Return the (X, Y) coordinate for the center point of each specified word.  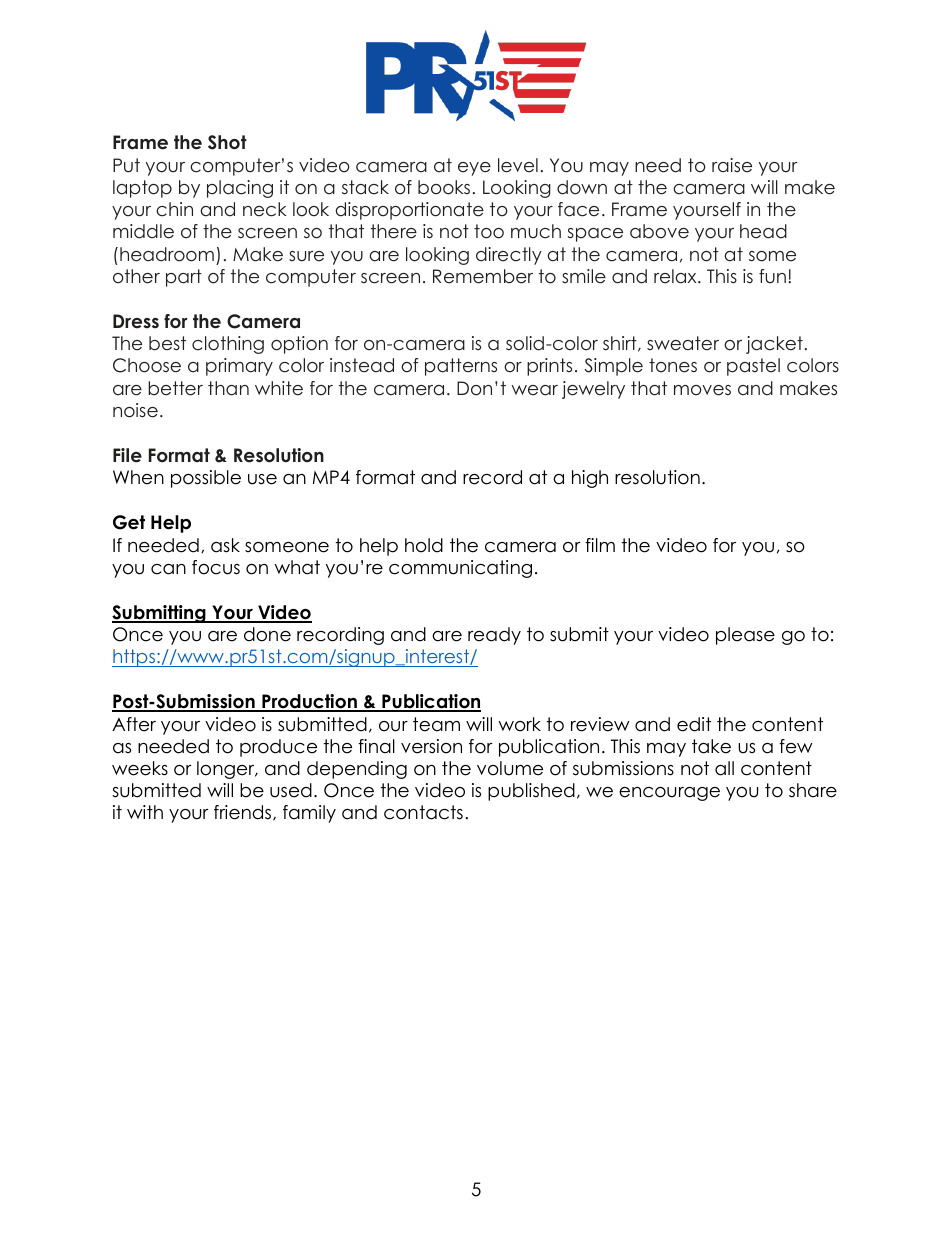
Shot (227, 142)
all (724, 768)
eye (474, 169)
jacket (774, 345)
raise (732, 165)
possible (206, 479)
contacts (423, 812)
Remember (483, 276)
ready (494, 636)
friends (244, 813)
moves (702, 390)
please (745, 636)
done (267, 634)
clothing (228, 345)
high (590, 479)
